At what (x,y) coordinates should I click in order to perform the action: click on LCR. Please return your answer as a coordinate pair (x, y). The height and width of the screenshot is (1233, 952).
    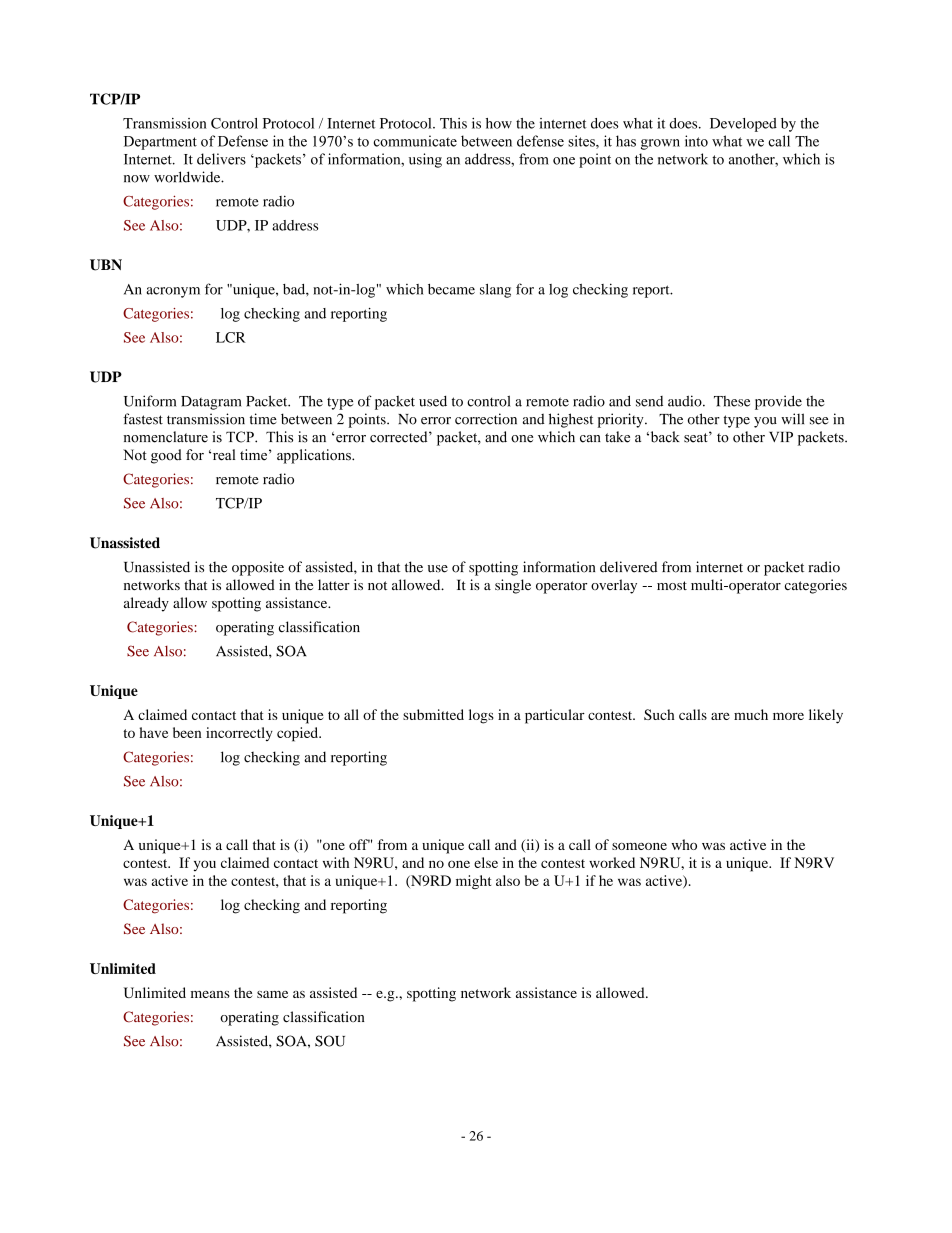
    Looking at the image, I should click on (231, 337).
